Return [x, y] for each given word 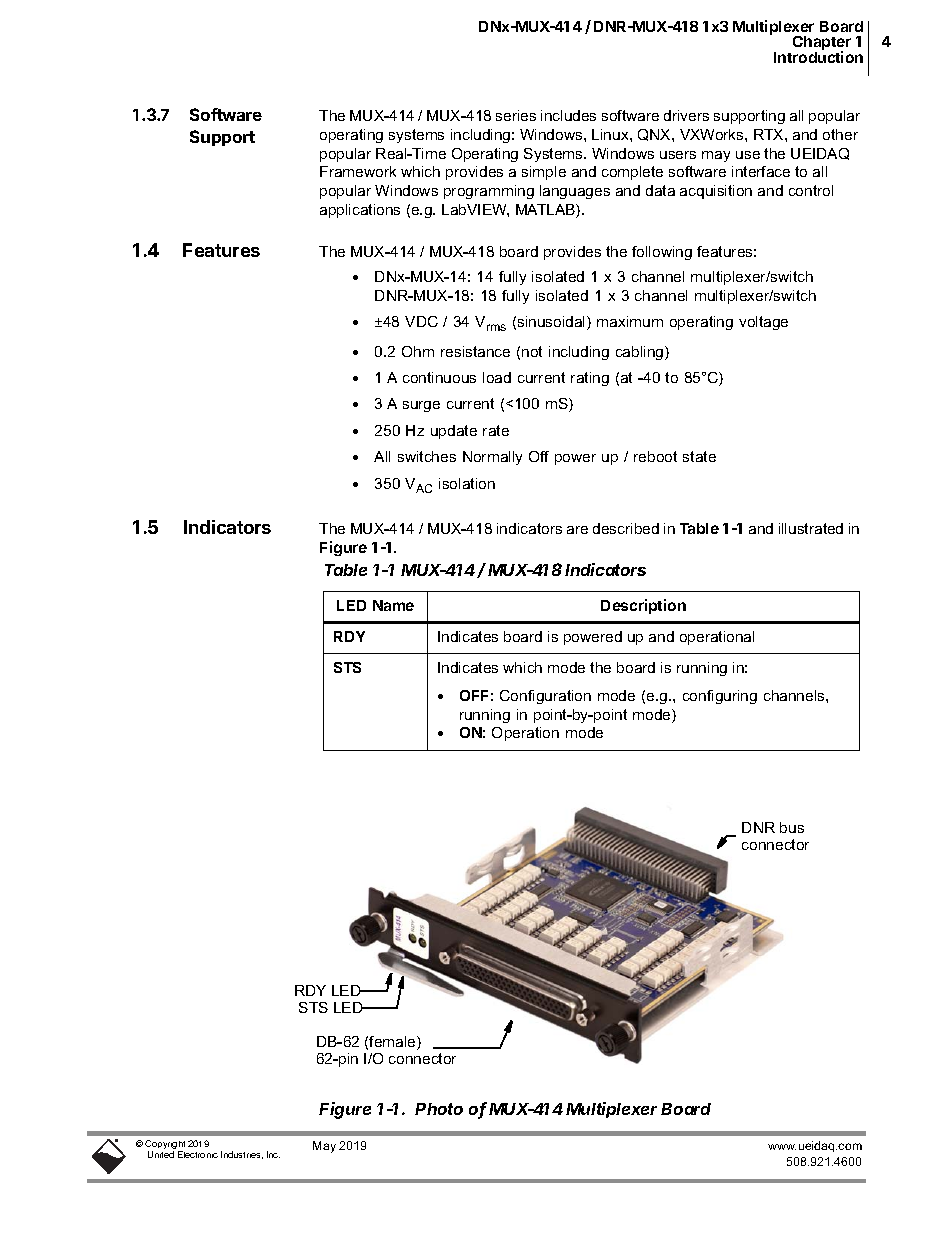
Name [393, 605]
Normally [492, 458]
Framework [358, 171]
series [516, 115]
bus [792, 827]
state [699, 456]
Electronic [198, 1154]
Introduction [818, 57]
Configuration [545, 697]
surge [421, 406]
